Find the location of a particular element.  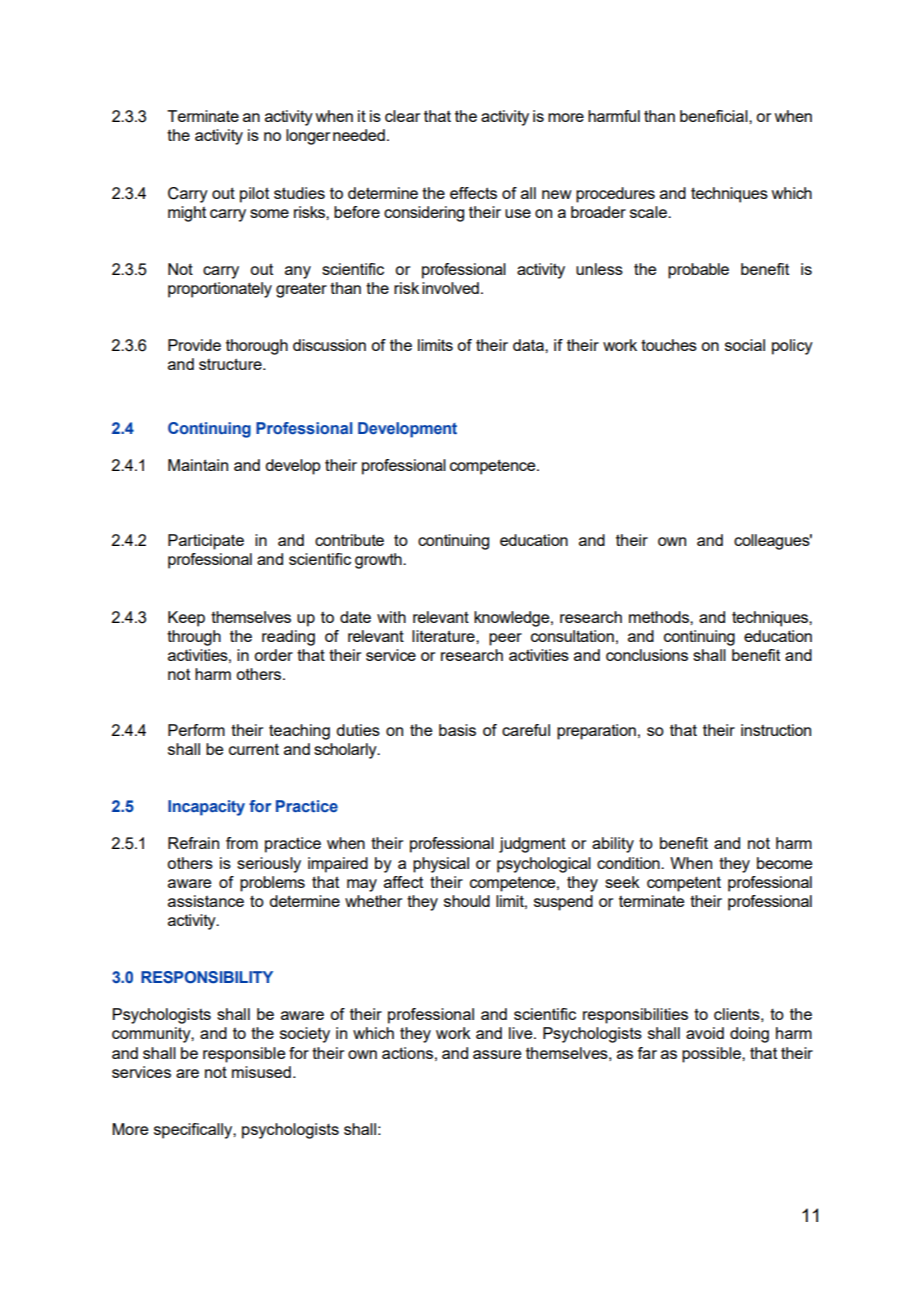

assure is located at coordinates (497, 1054).
